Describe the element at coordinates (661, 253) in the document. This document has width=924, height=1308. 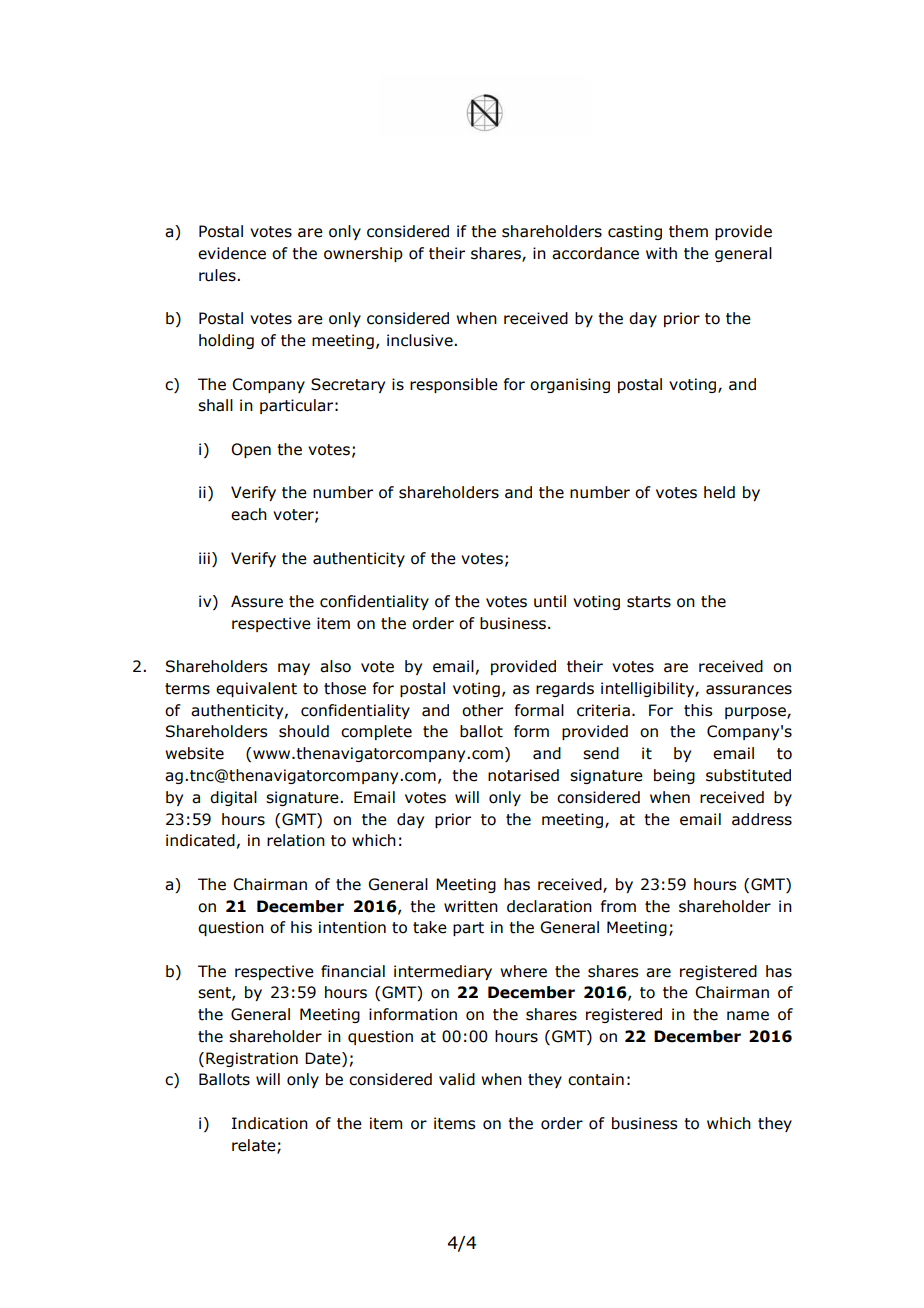
I see `with` at that location.
